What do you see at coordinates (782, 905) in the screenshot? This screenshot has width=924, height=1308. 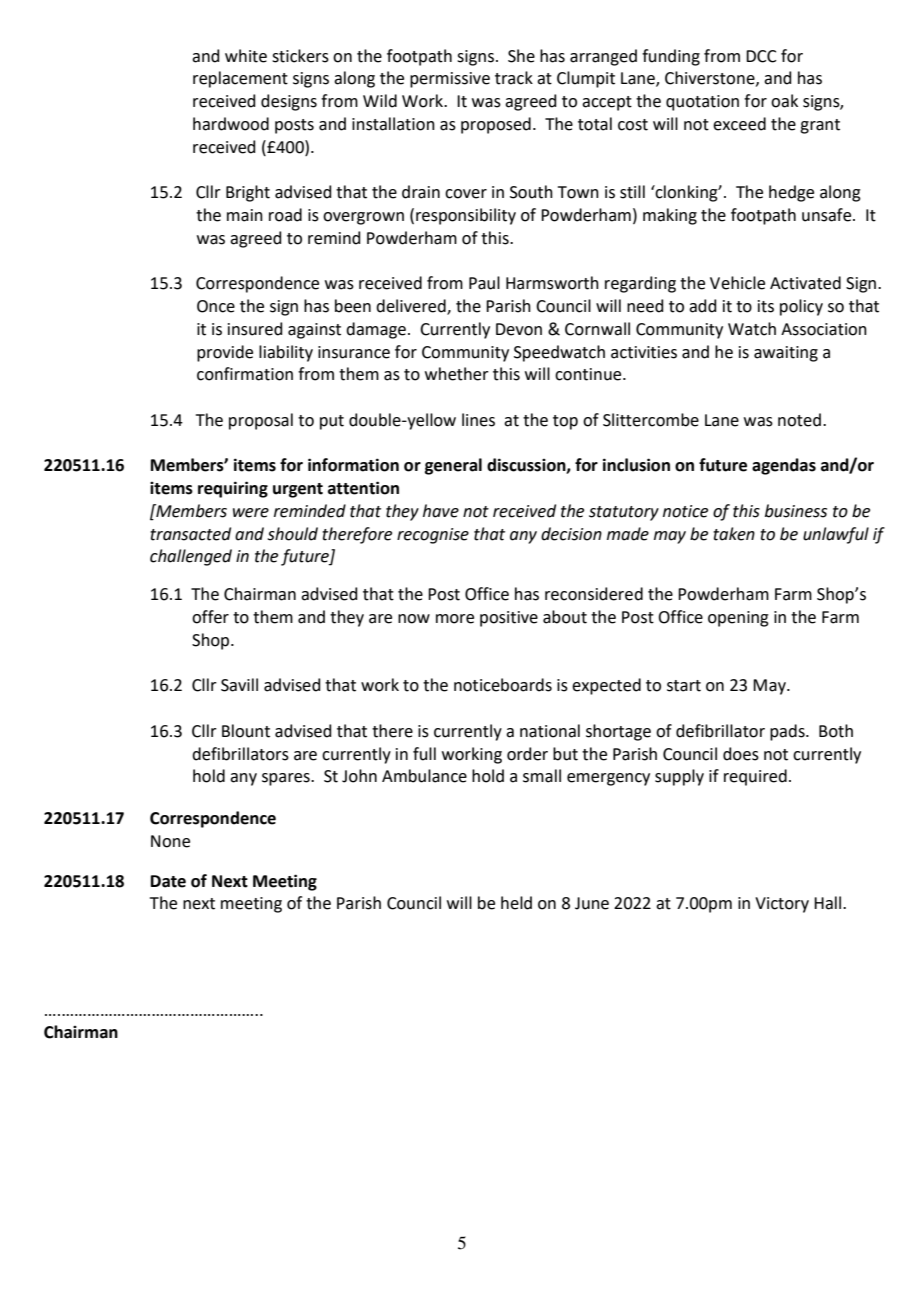 I see `Victory` at bounding box center [782, 905].
